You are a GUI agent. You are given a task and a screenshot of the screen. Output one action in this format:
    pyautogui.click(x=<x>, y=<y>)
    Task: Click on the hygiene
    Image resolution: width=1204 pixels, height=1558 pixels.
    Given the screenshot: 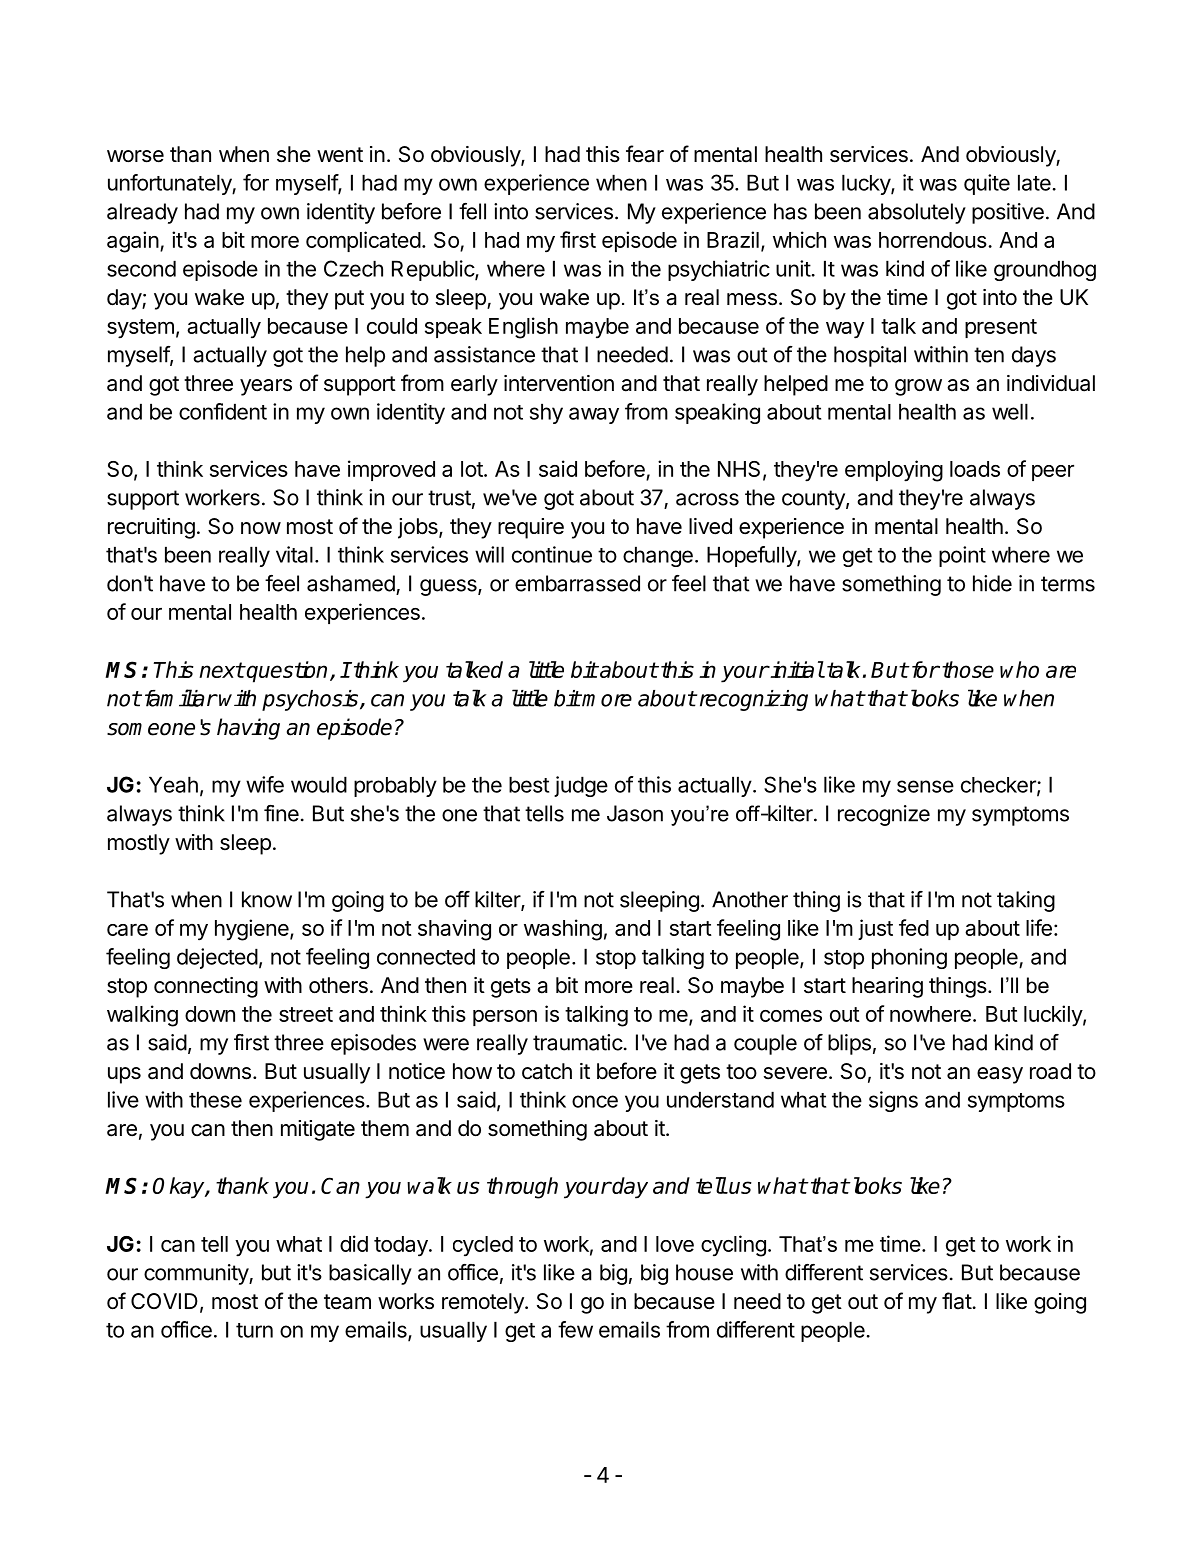 What is the action you would take?
    pyautogui.click(x=253, y=930)
